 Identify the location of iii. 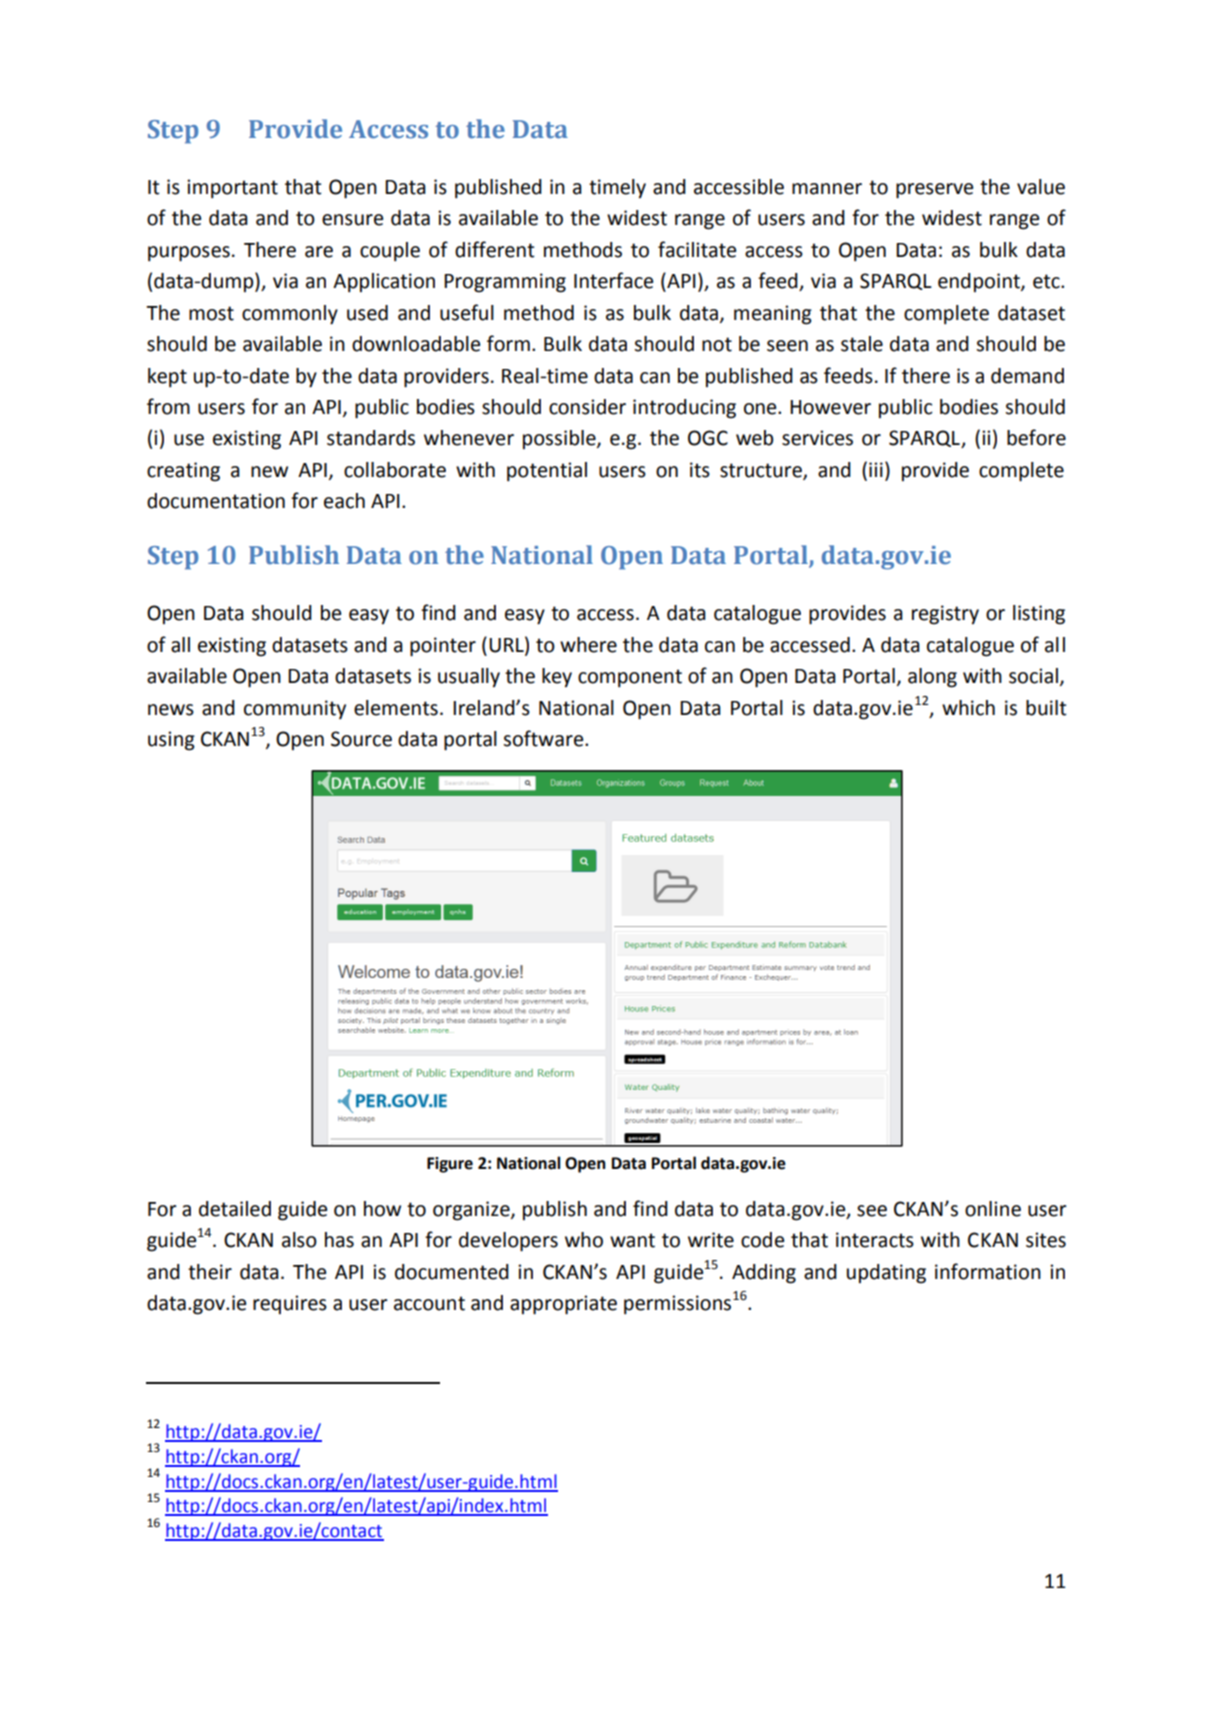
(876, 469).
